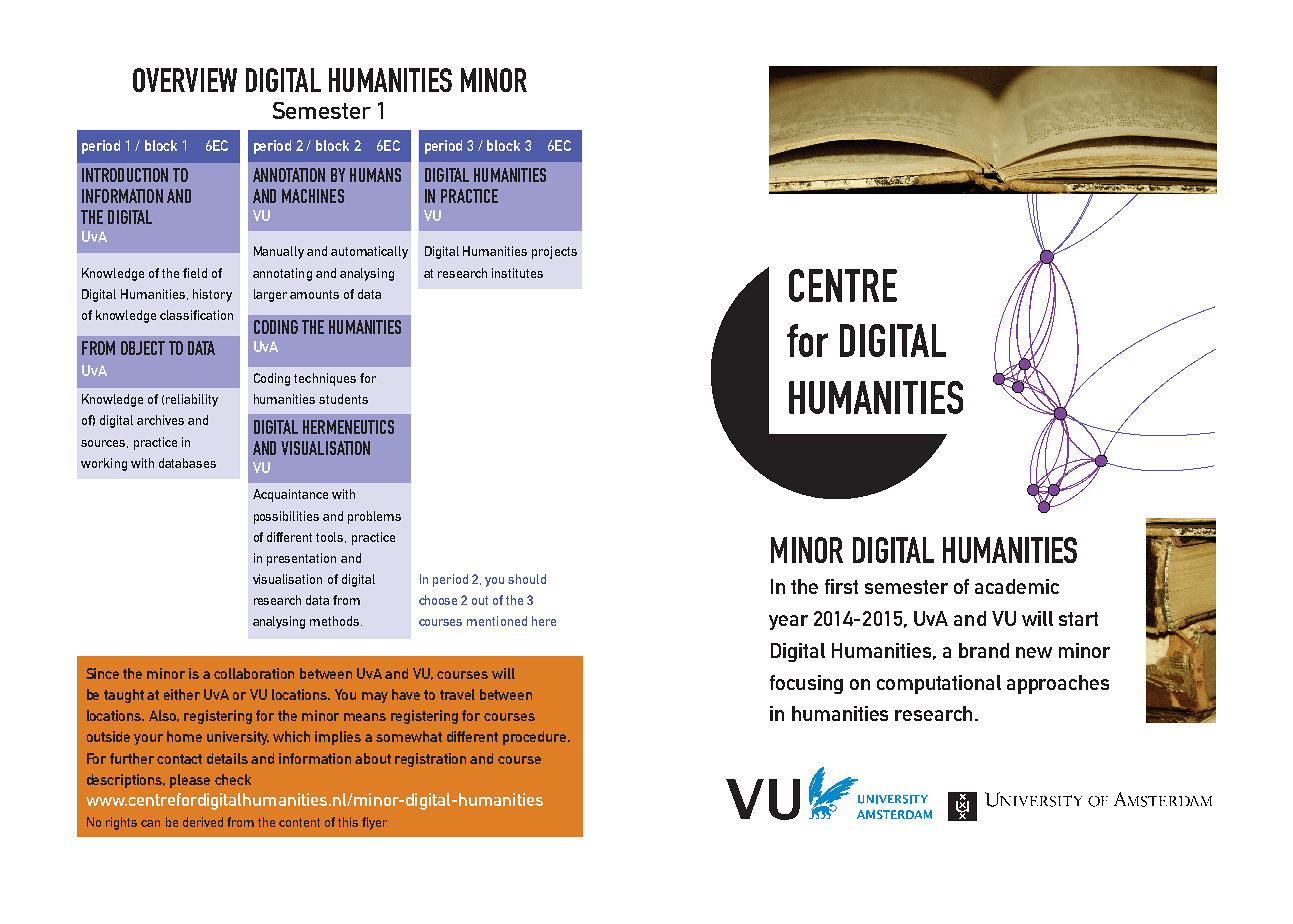 The width and height of the image is (1293, 924). Describe the element at coordinates (160, 420) in the image. I see `archives` at that location.
